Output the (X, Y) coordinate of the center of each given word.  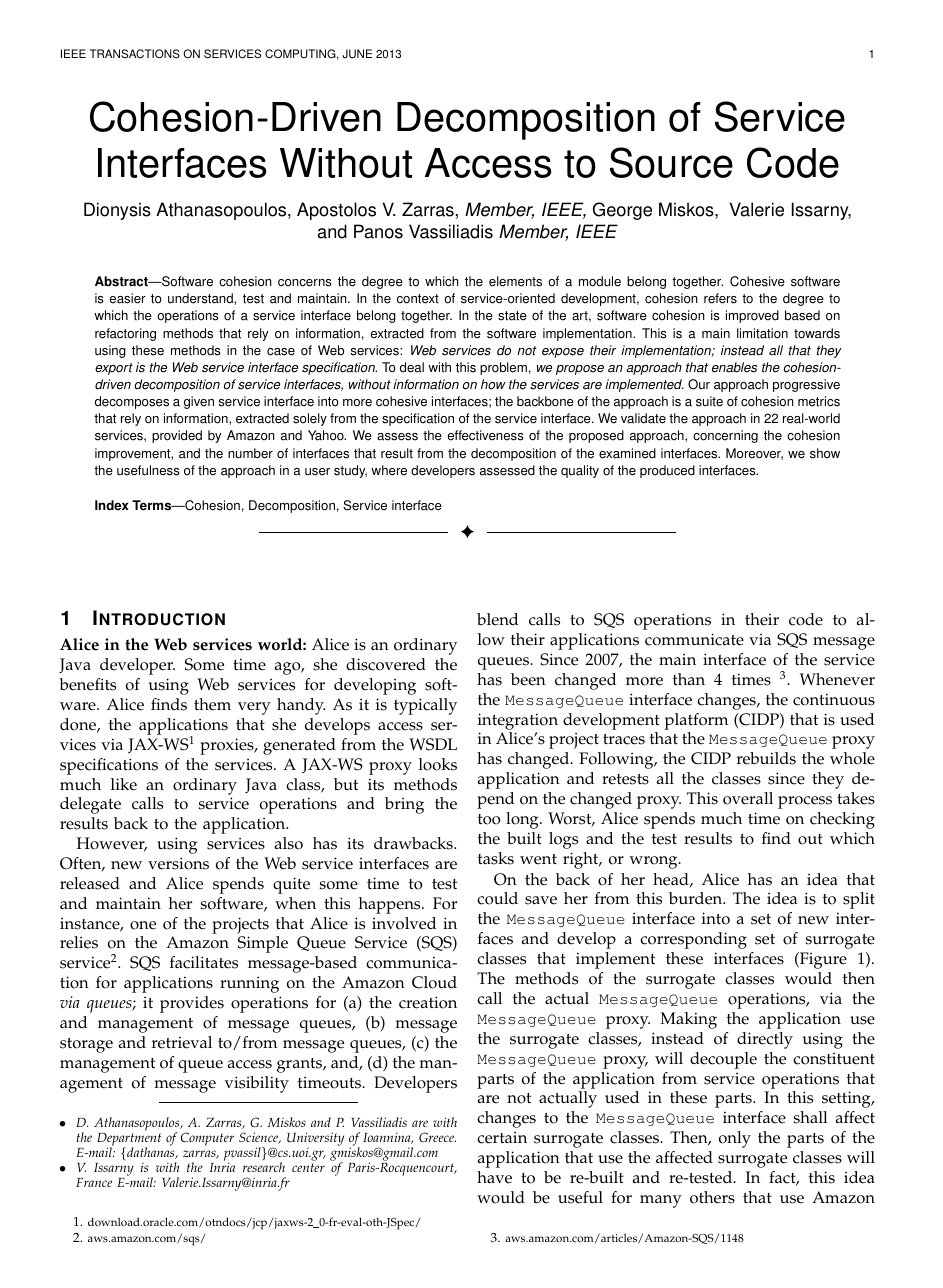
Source (671, 162)
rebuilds (766, 758)
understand (201, 298)
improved (752, 316)
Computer (207, 1139)
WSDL (433, 744)
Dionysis (117, 211)
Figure (822, 960)
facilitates (204, 962)
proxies (228, 746)
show (825, 453)
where (389, 470)
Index (112, 505)
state (512, 316)
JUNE (357, 54)
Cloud (434, 982)
